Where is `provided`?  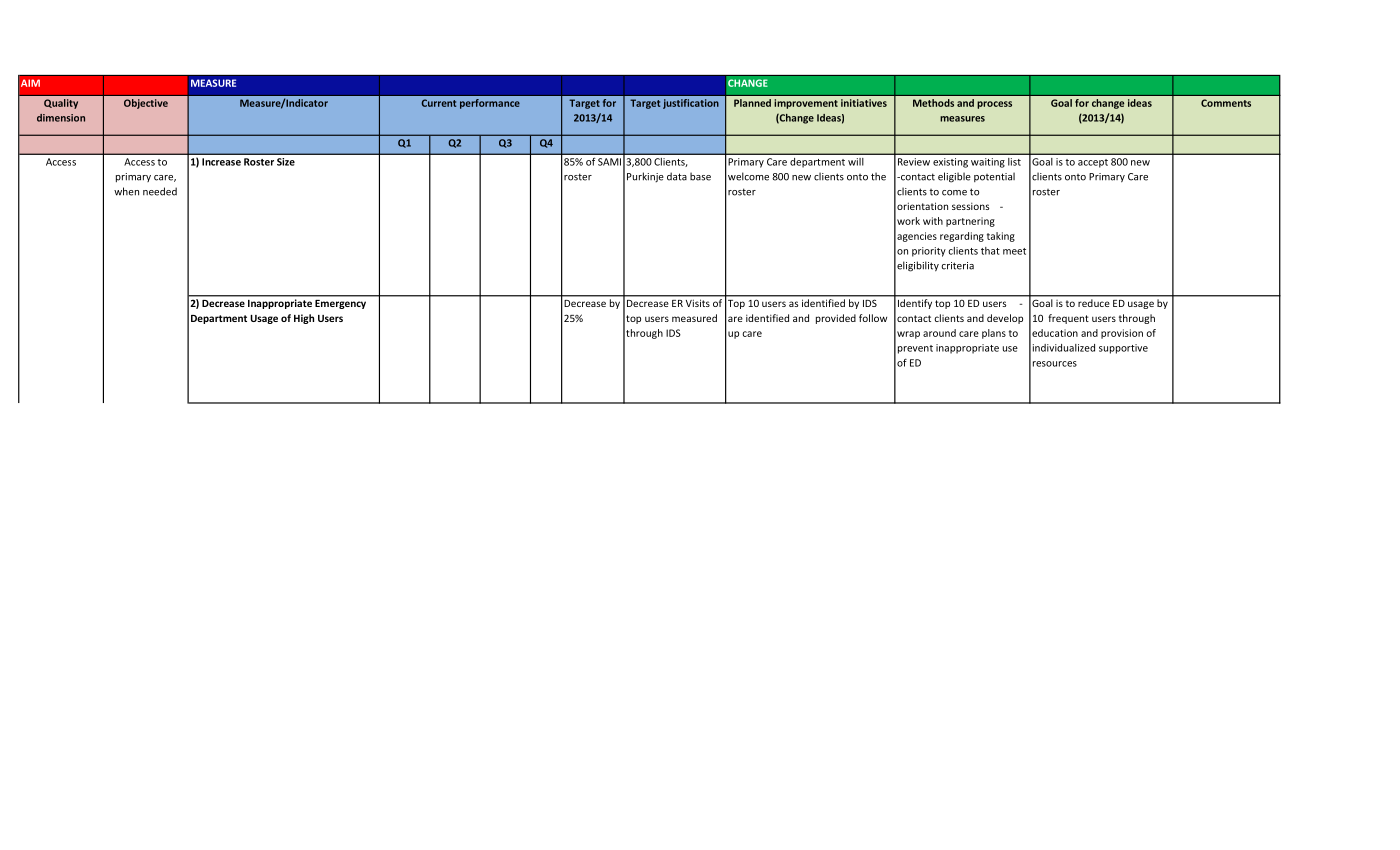 provided is located at coordinates (836, 319).
